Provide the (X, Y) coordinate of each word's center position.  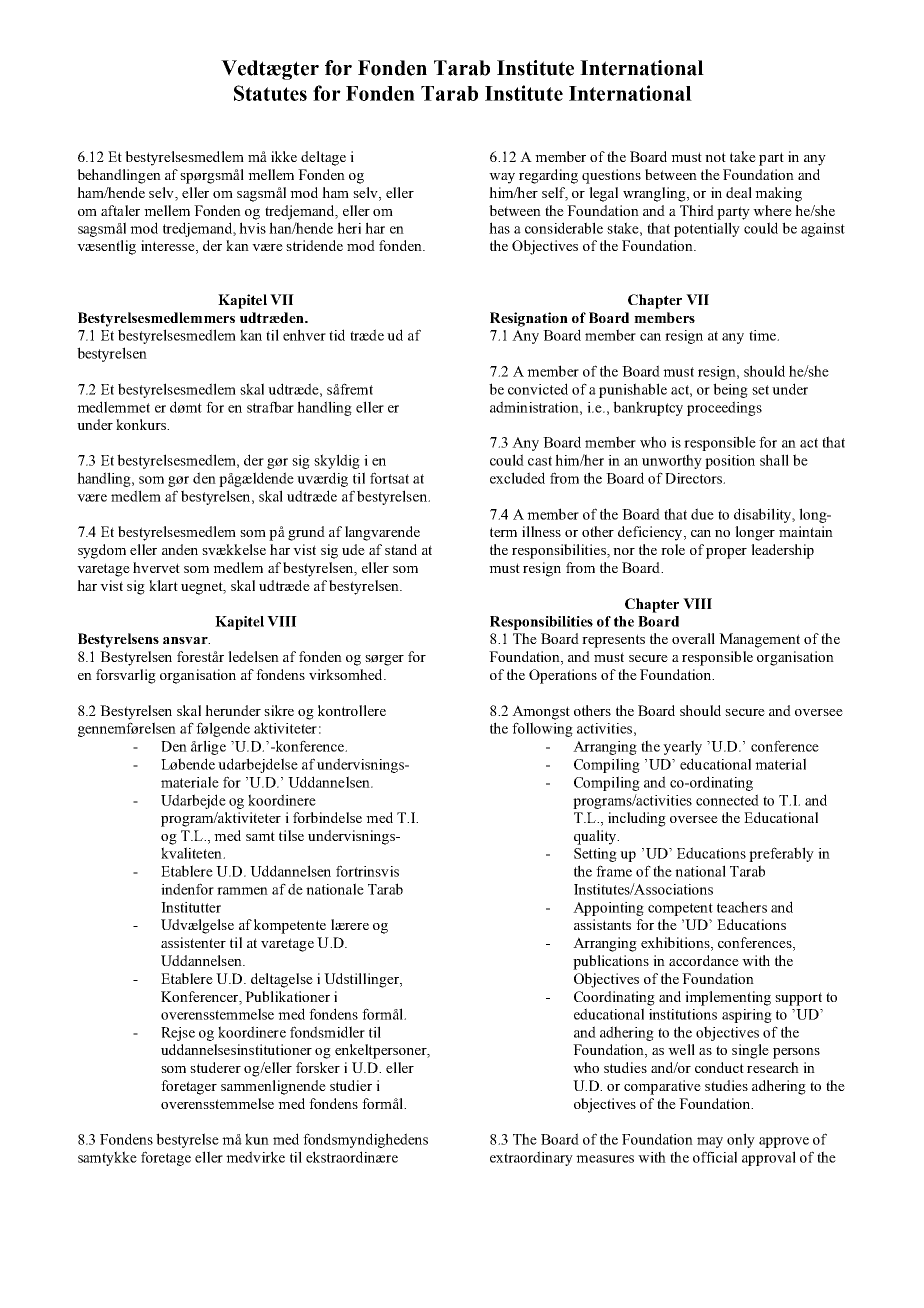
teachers (742, 907)
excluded (517, 478)
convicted (538, 389)
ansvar (186, 640)
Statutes (270, 93)
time (763, 335)
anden (180, 549)
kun (257, 1139)
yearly (682, 747)
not (715, 157)
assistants (602, 924)
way (502, 178)
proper (726, 553)
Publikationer (287, 996)
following (542, 729)
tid (337, 335)
